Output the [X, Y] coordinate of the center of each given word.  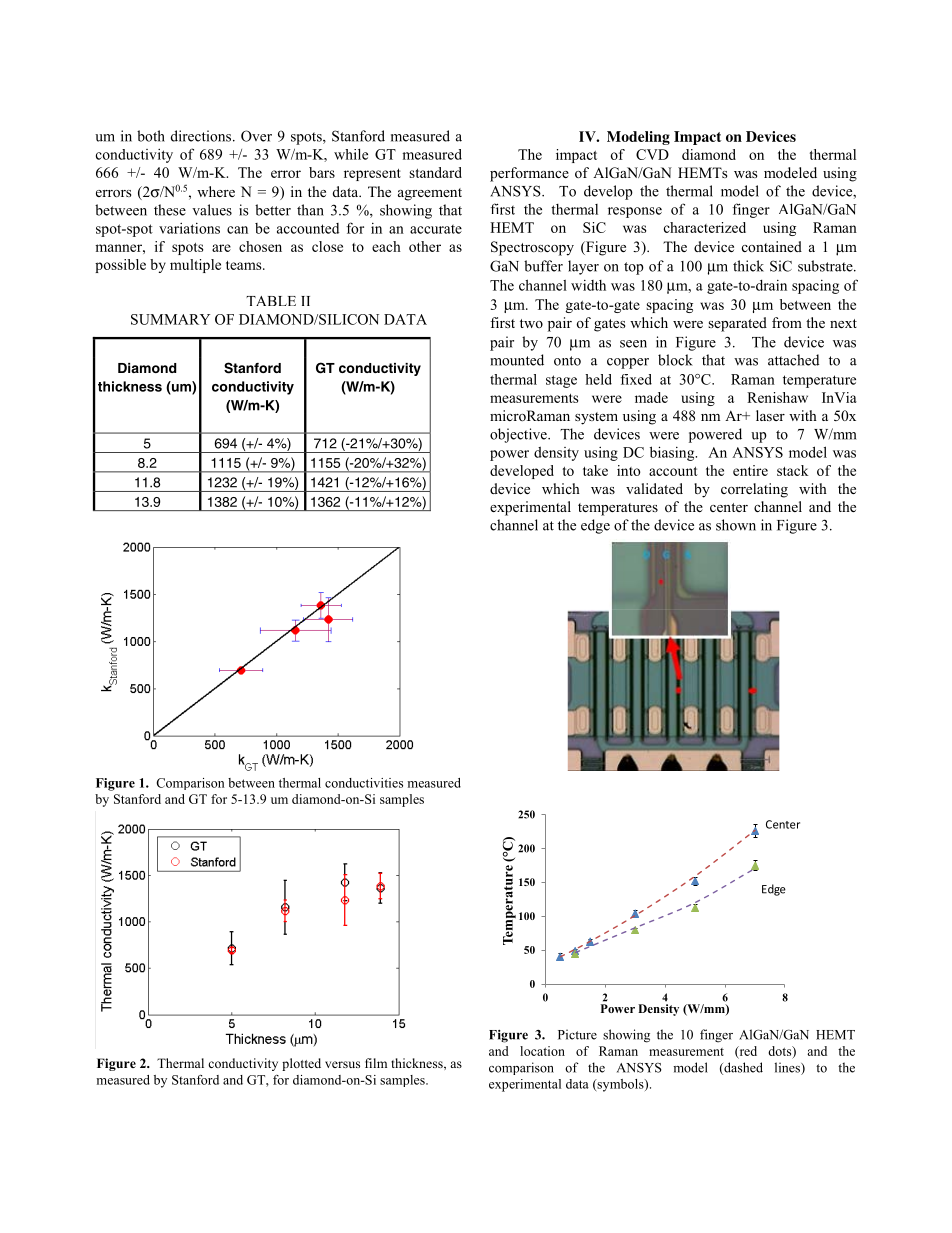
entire [750, 470]
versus [342, 1064]
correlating [754, 490]
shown [736, 525]
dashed [742, 1068]
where [216, 191]
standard [435, 172]
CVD [652, 154]
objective [519, 435]
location [542, 1051]
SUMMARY [170, 319]
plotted [301, 1064]
